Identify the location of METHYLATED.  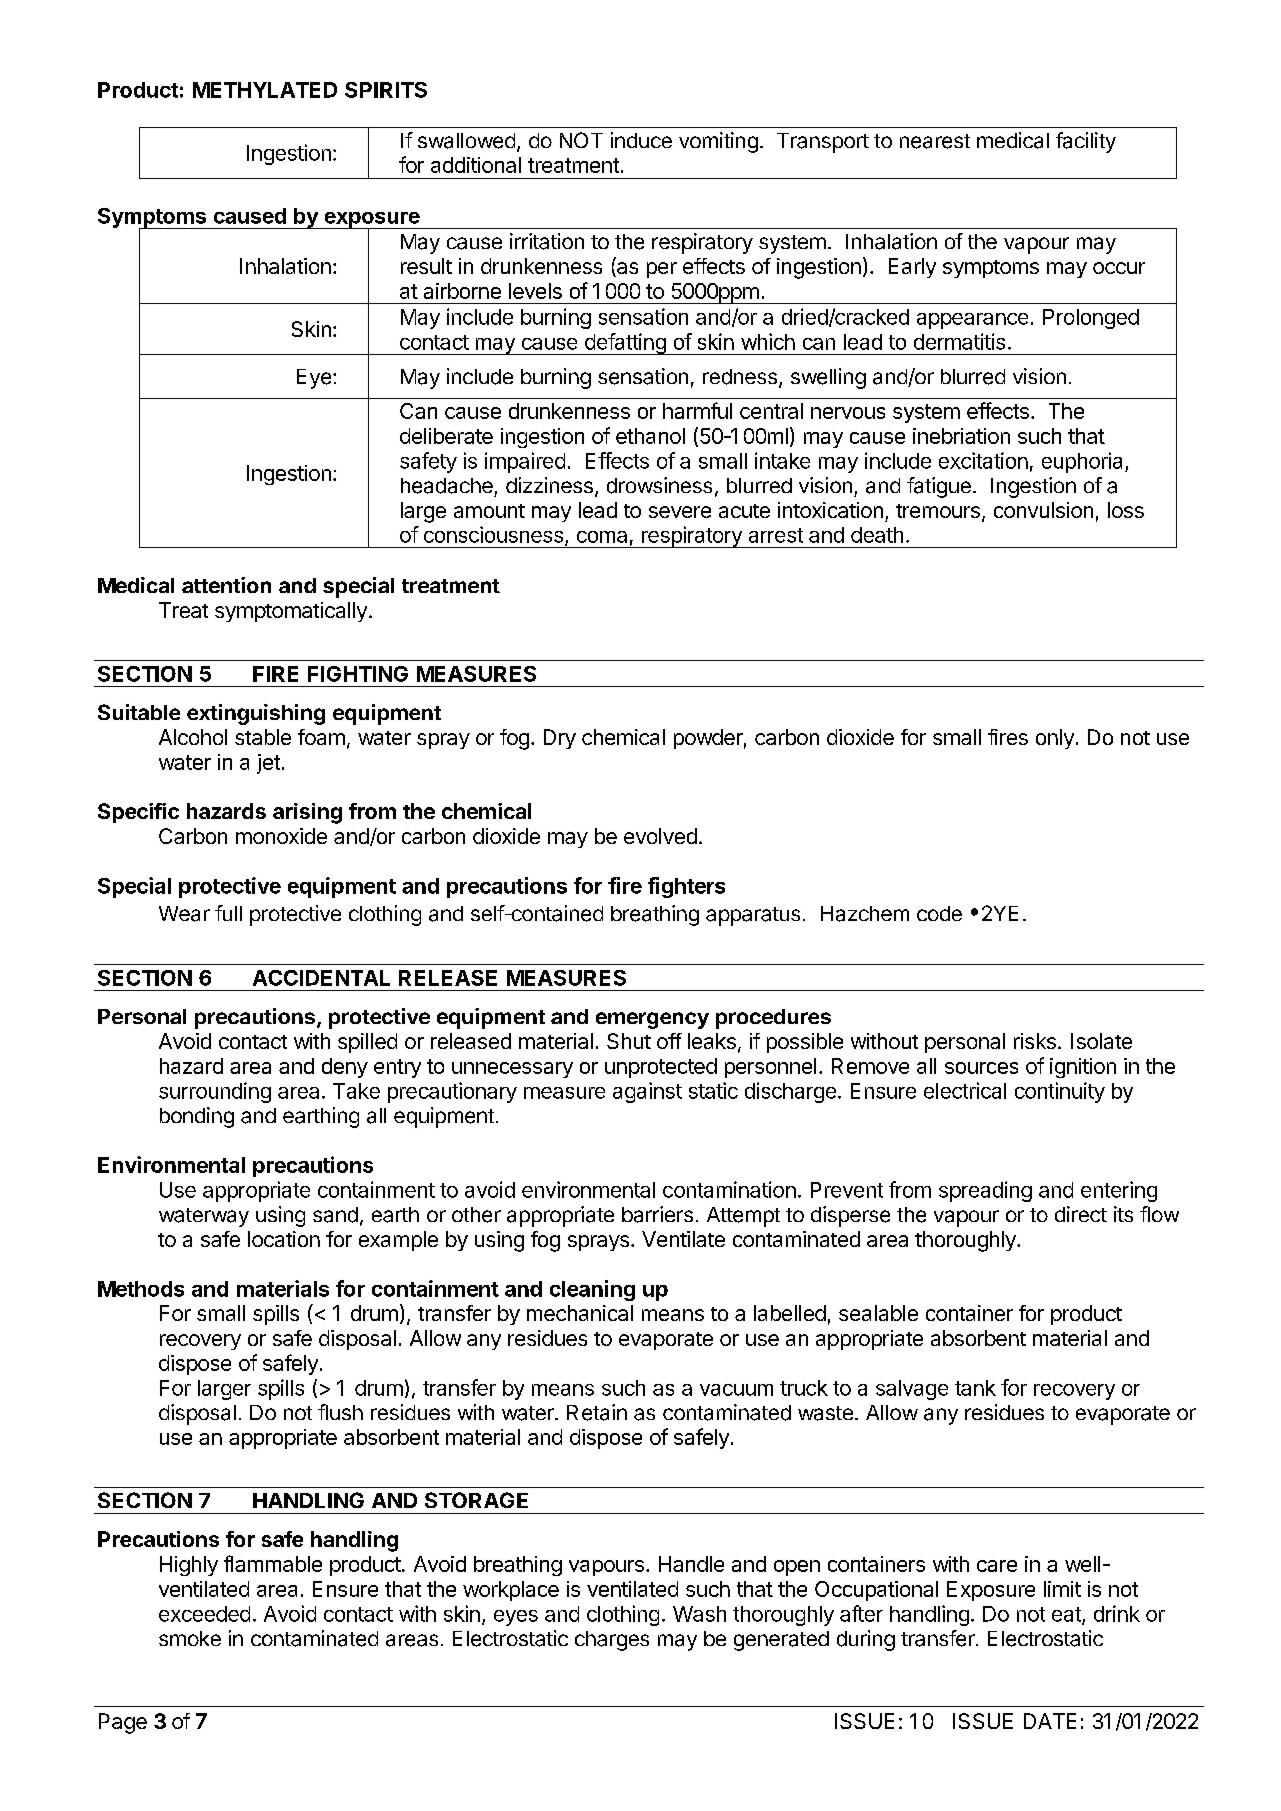
(265, 90).
